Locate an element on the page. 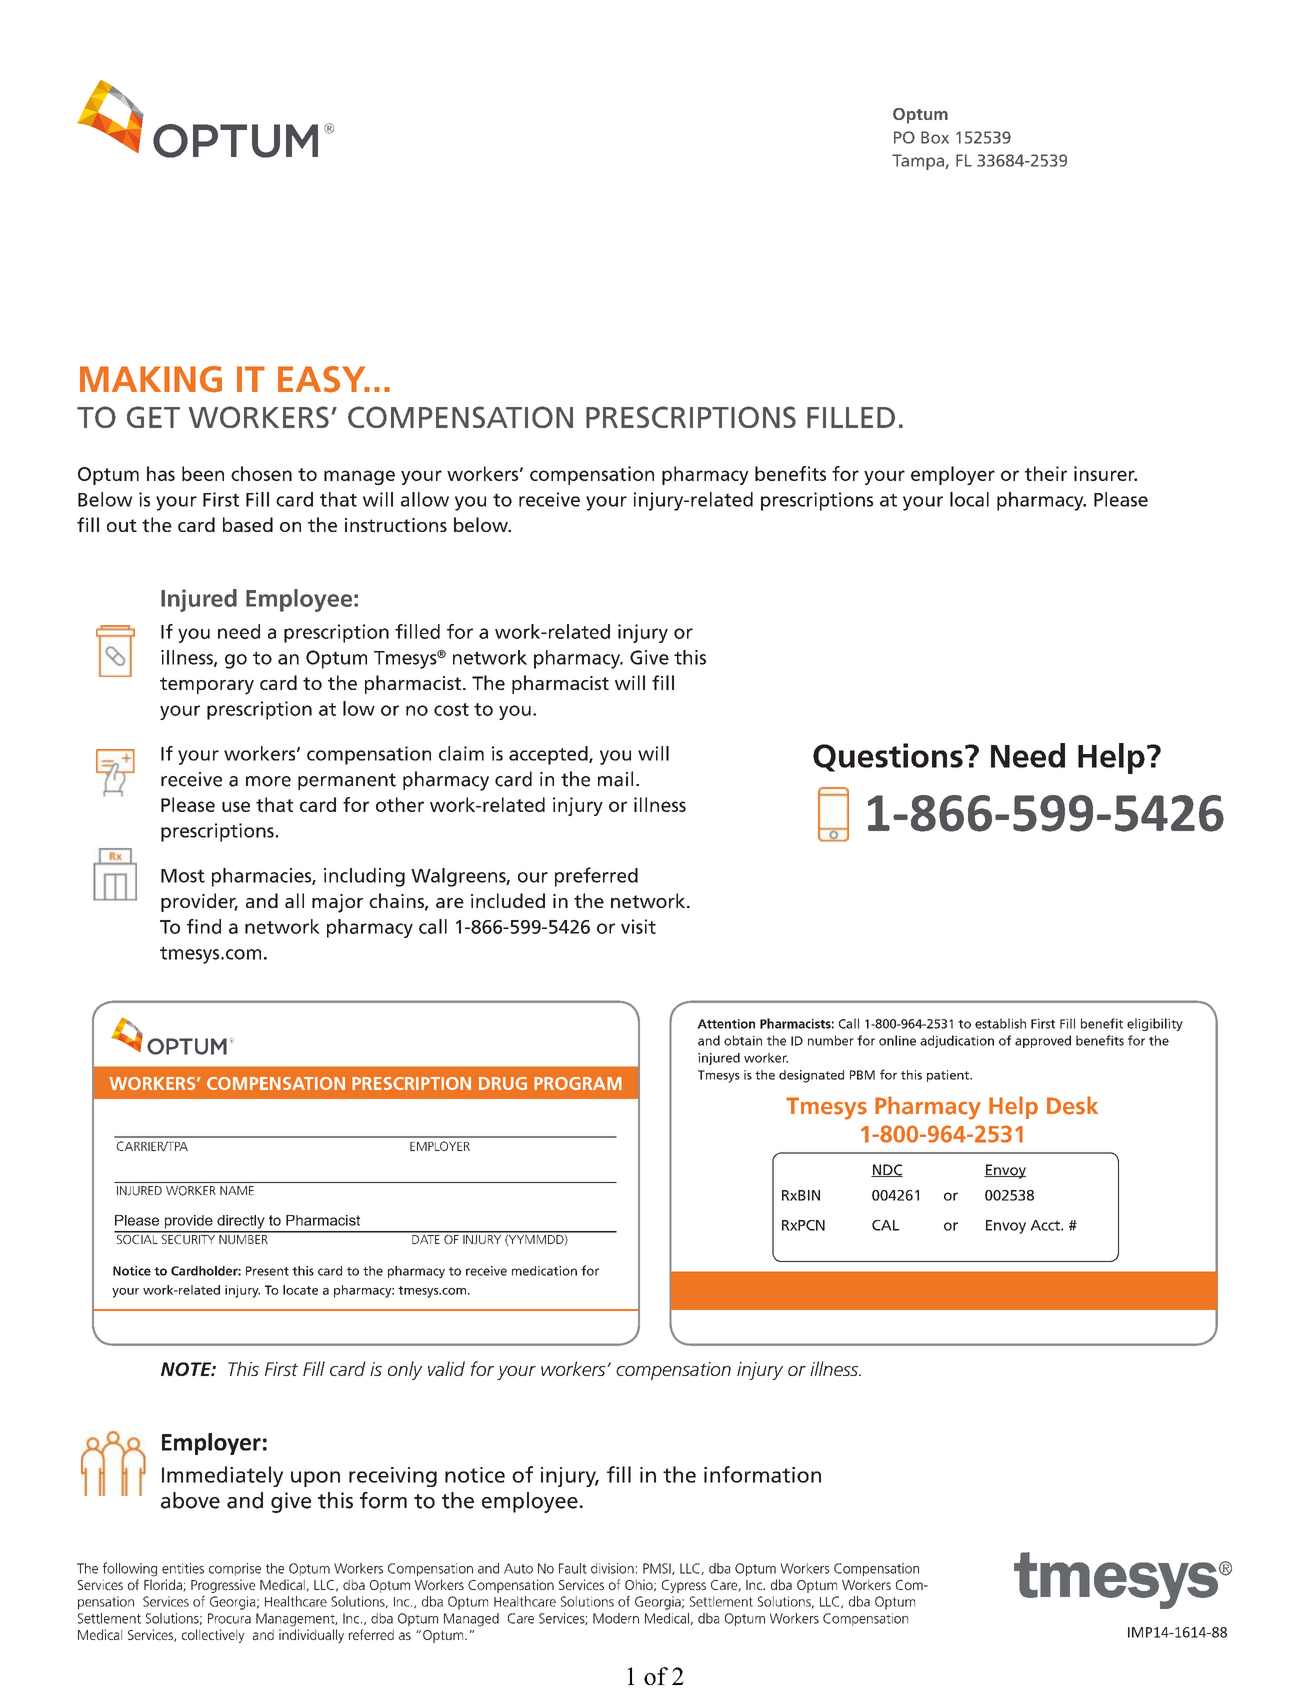 The width and height of the image is (1309, 1693). Box is located at coordinates (935, 137).
